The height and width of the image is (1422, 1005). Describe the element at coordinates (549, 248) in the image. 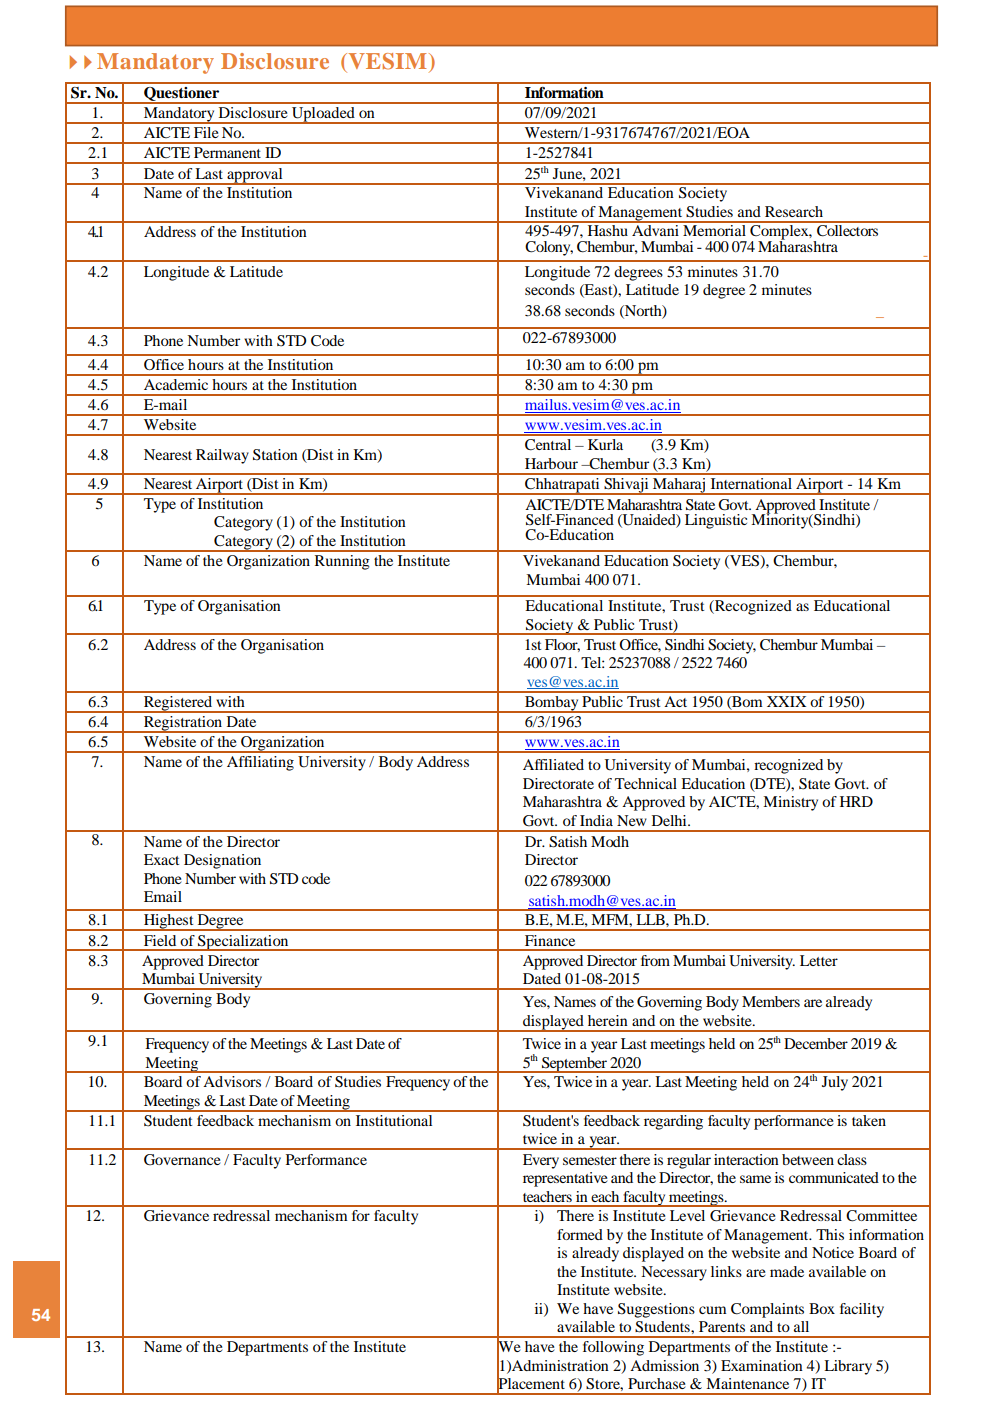

I see `Colony` at that location.
